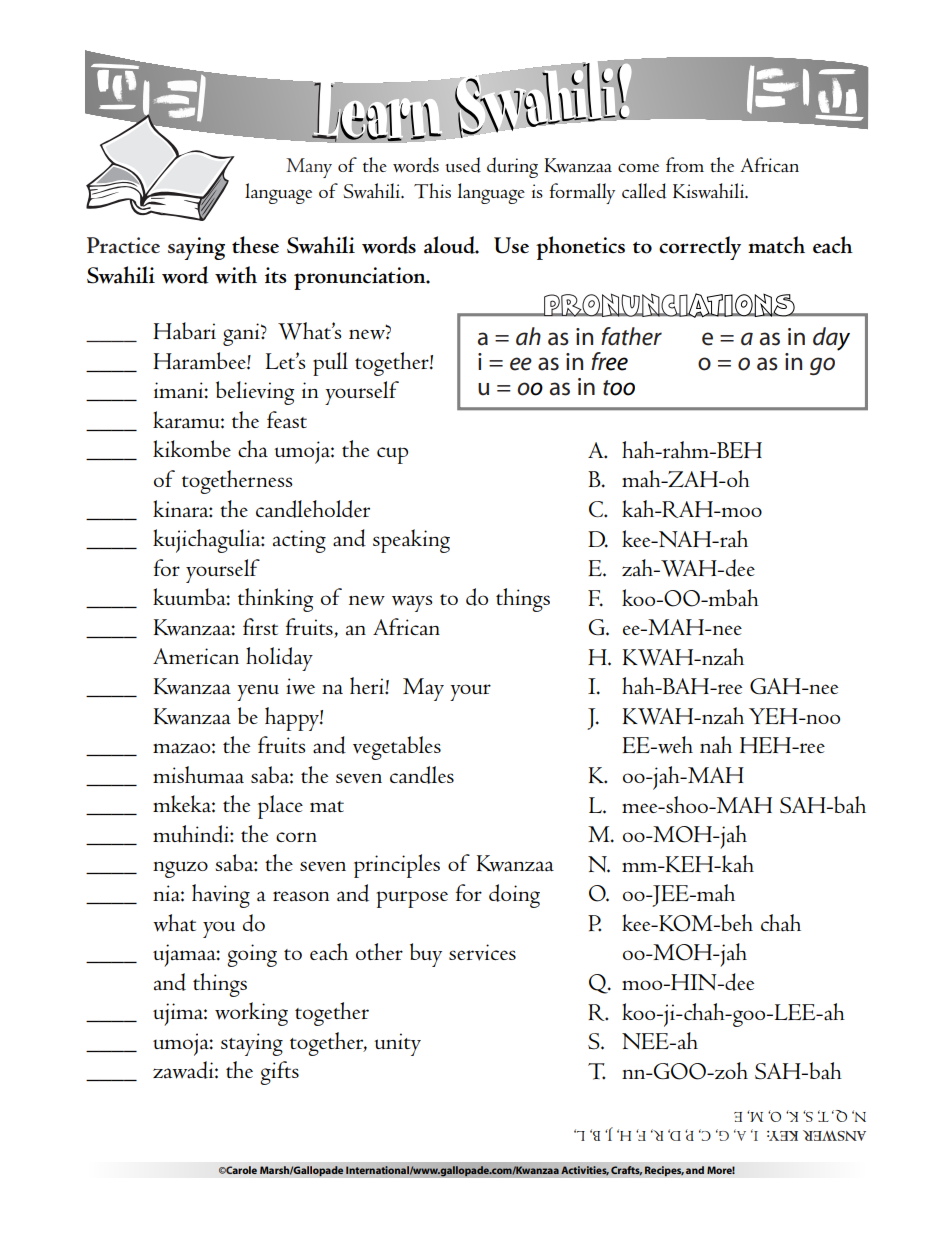 The width and height of the screenshot is (952, 1233). I want to click on doing, so click(514, 896).
